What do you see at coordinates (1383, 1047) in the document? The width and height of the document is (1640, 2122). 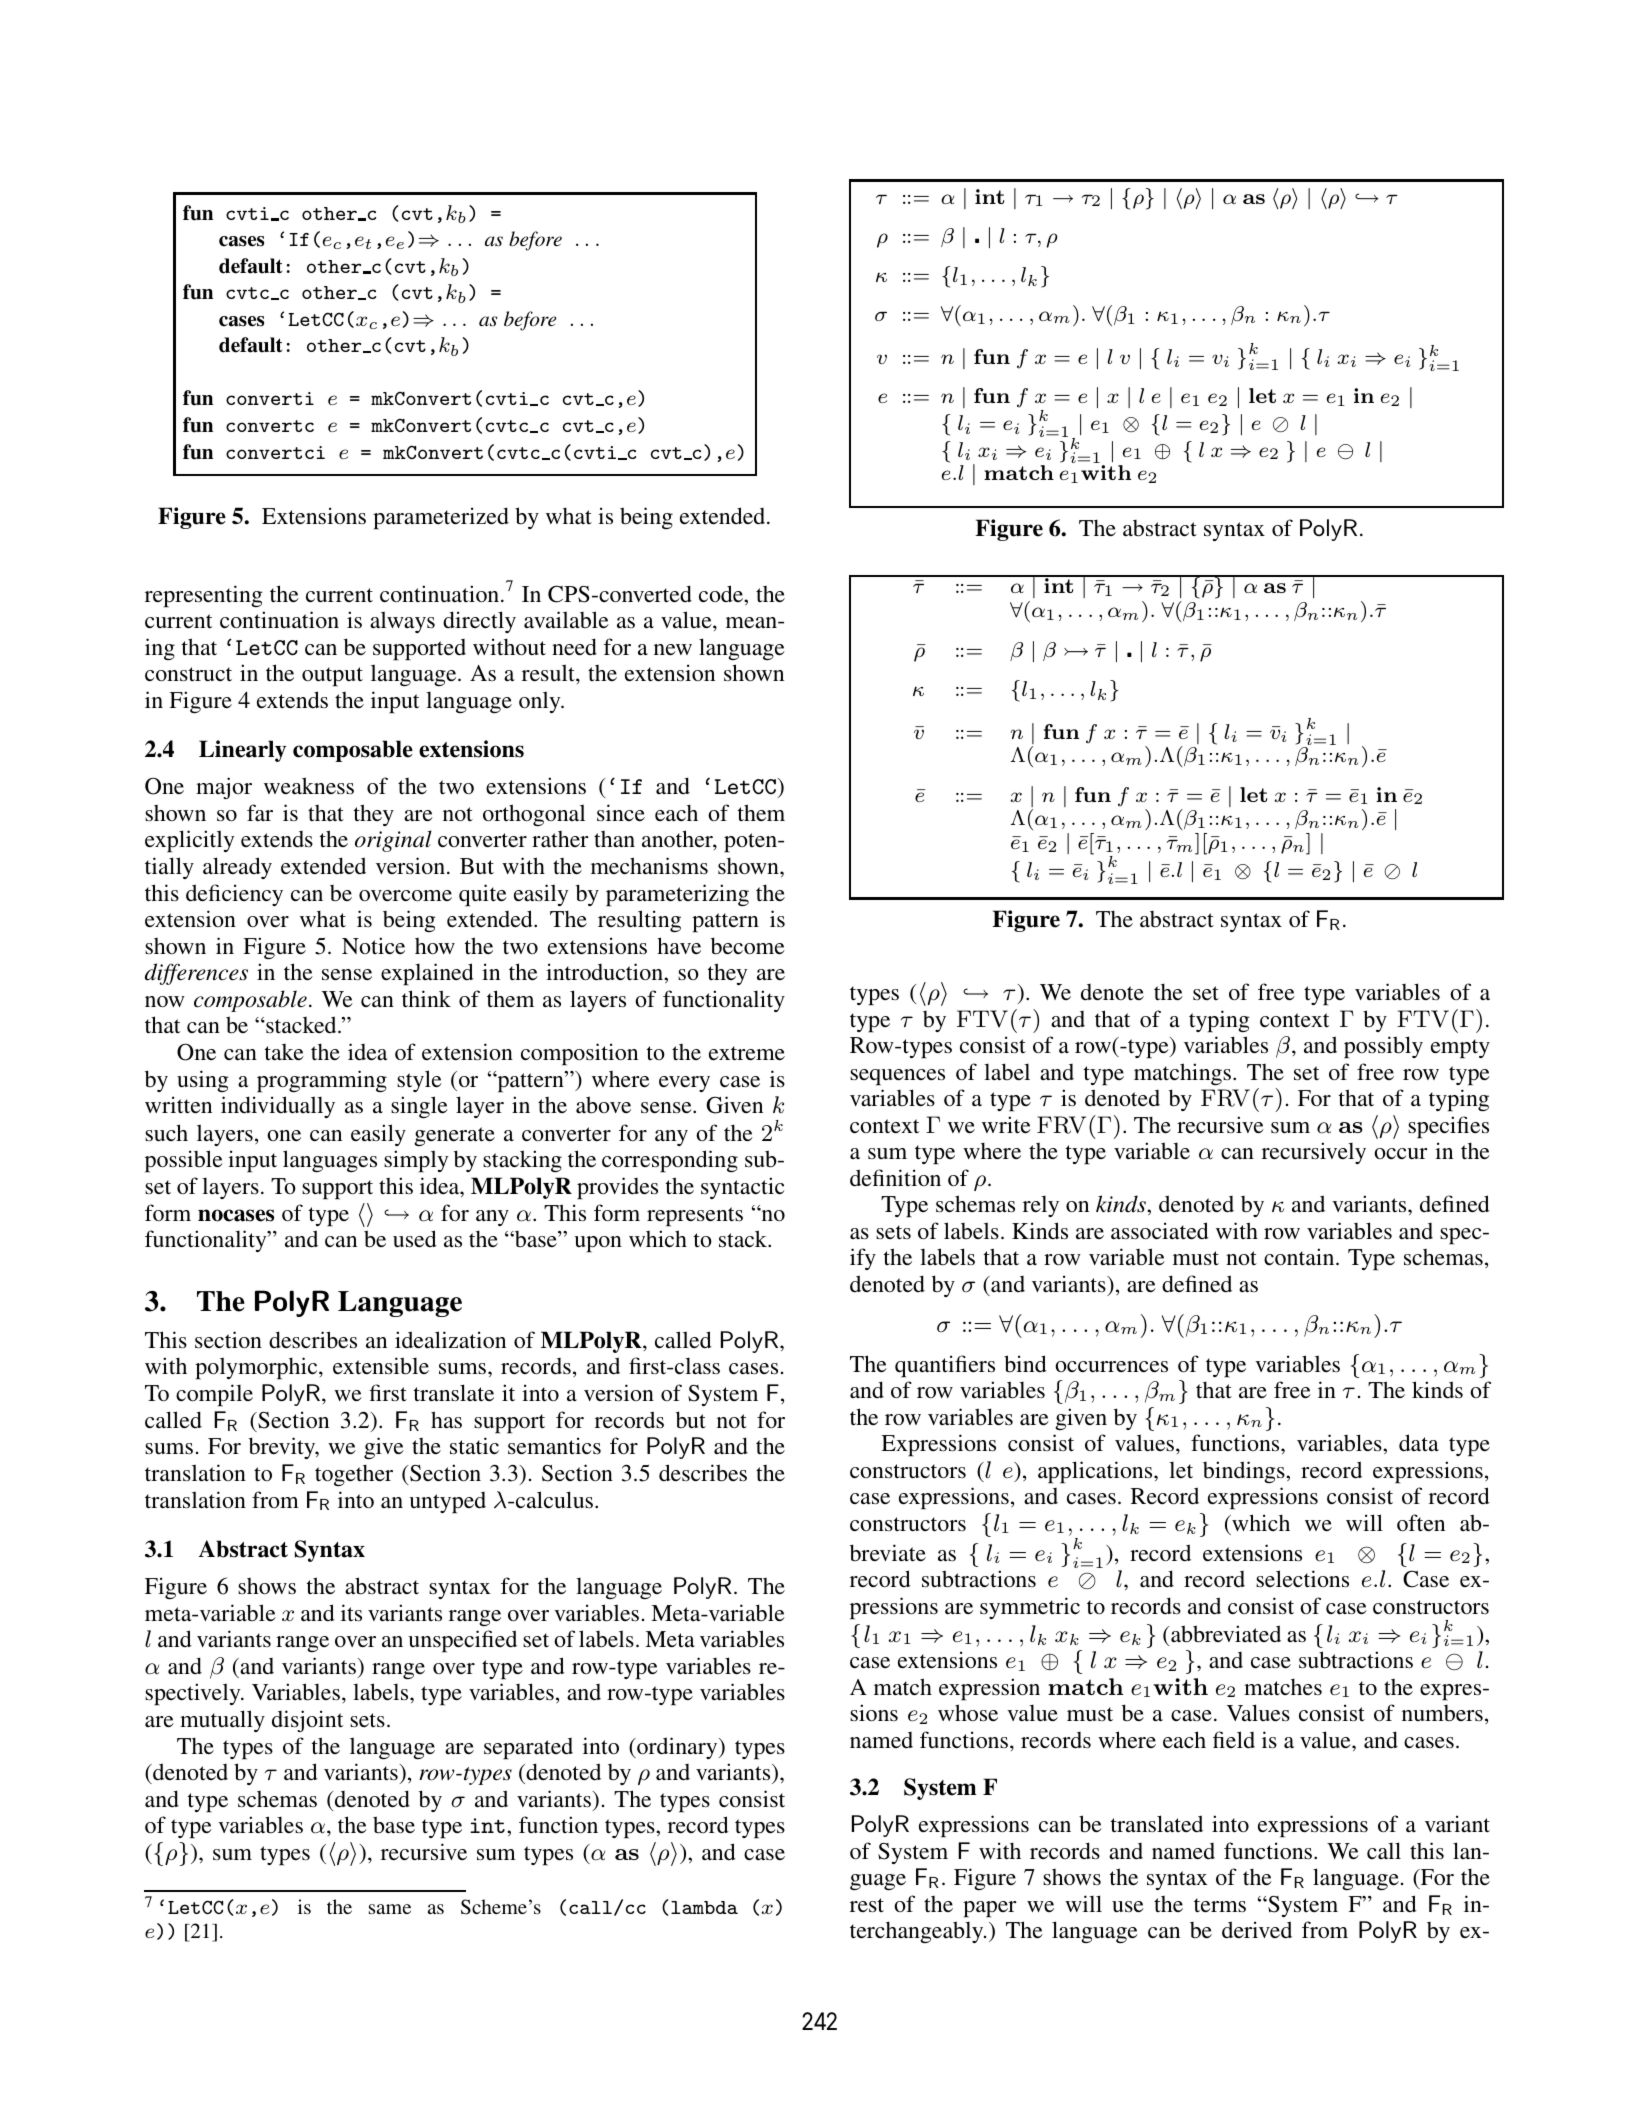 I see `possibly` at bounding box center [1383, 1047].
